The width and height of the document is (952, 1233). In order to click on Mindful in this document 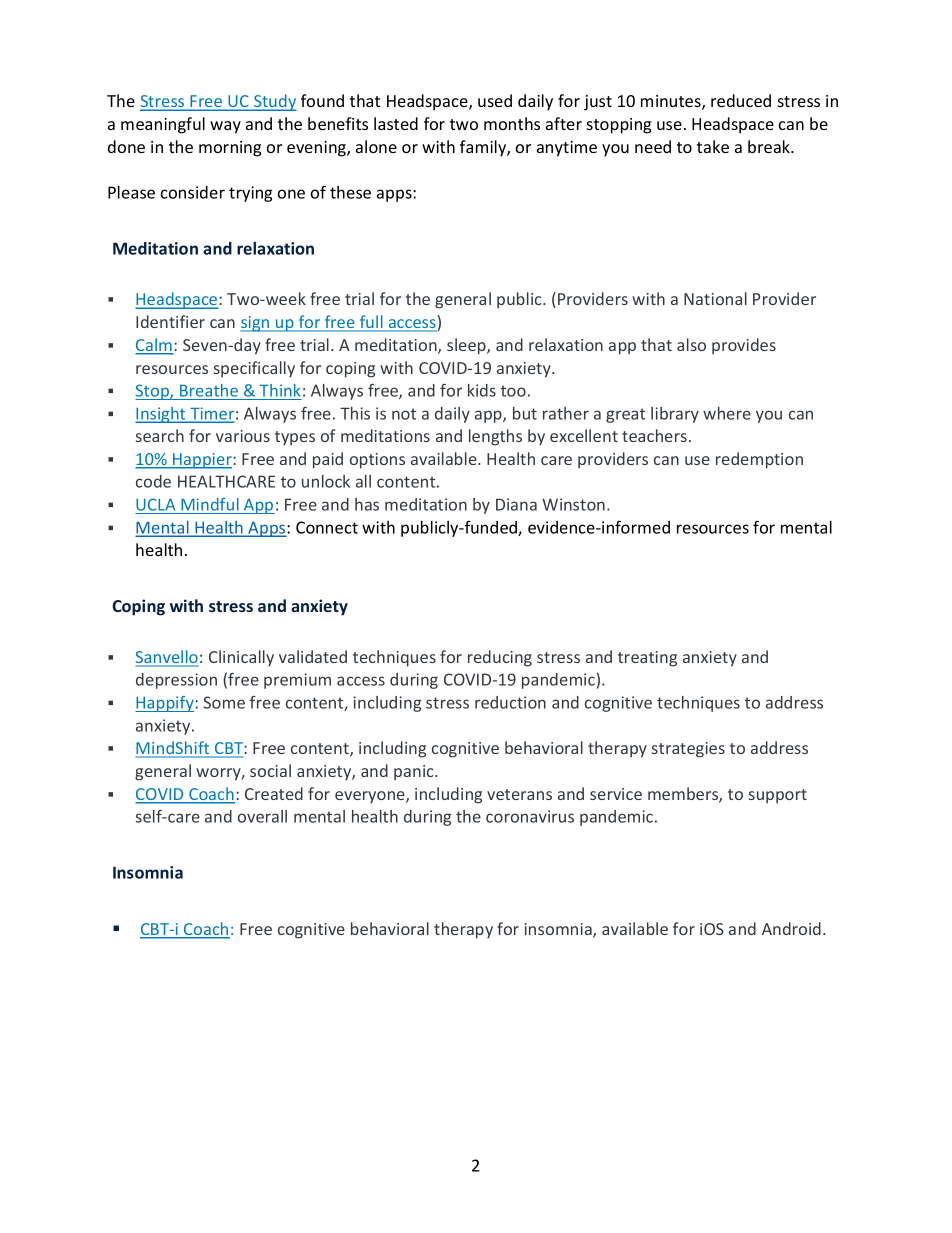, I will do `click(210, 504)`.
